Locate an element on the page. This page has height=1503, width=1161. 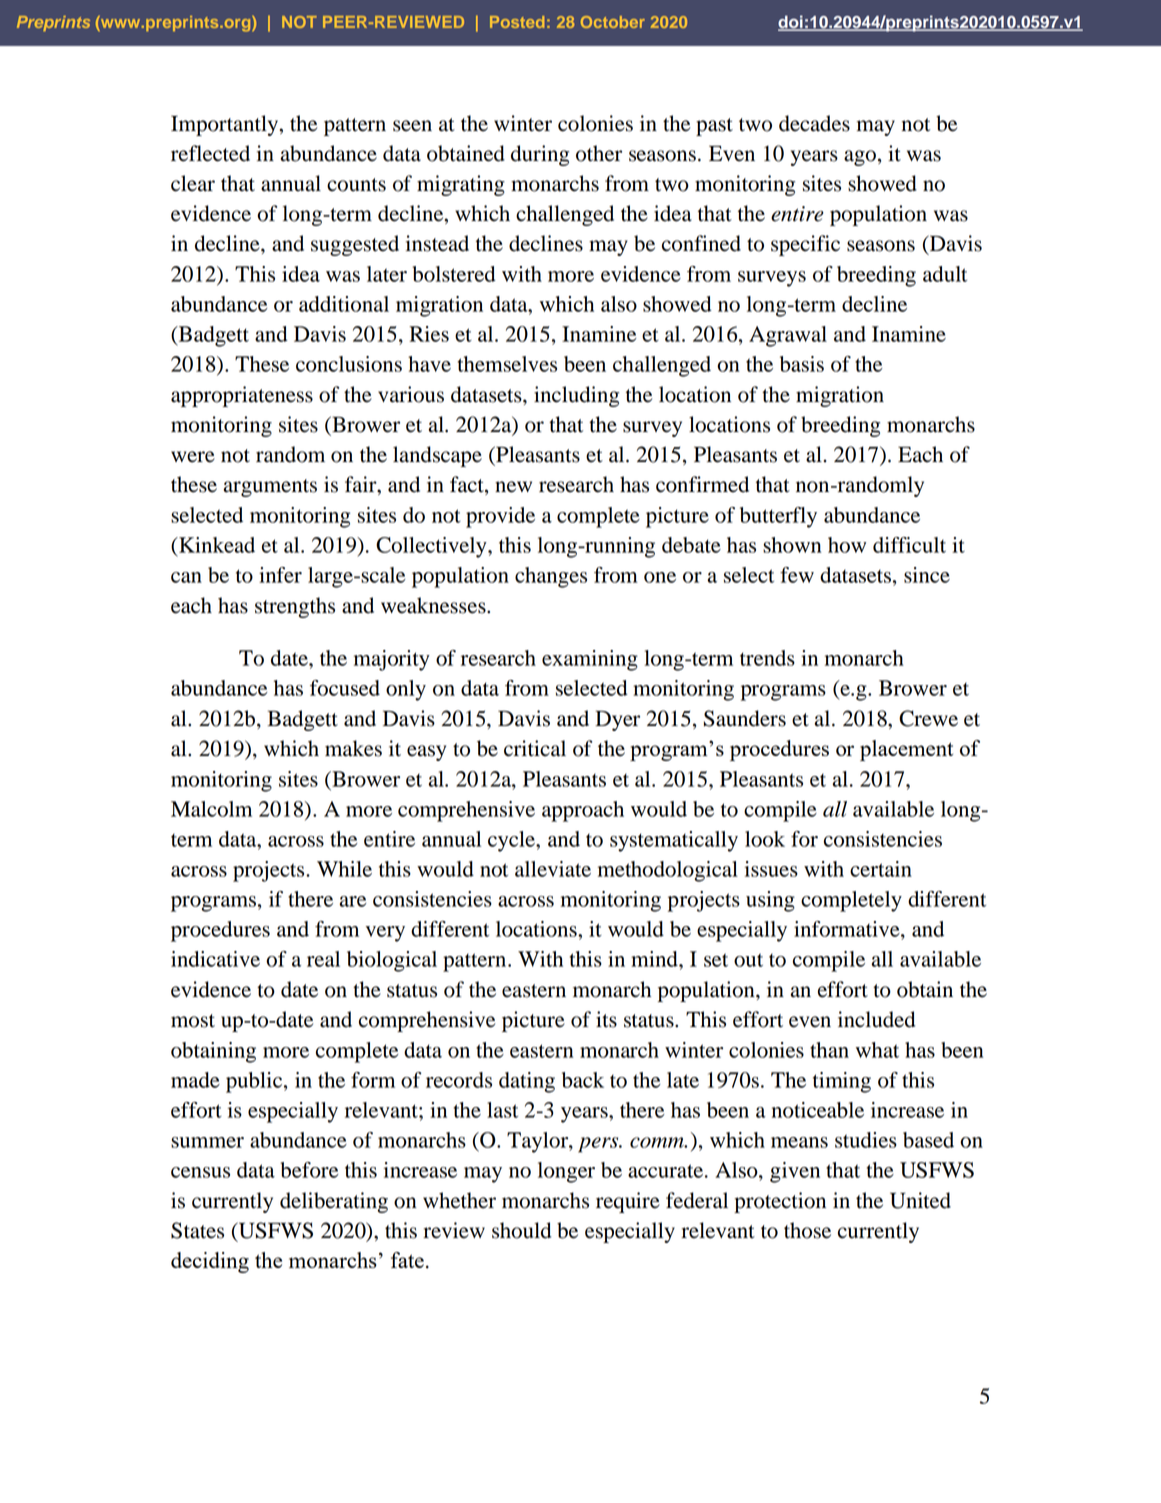
certain is located at coordinates (881, 869).
